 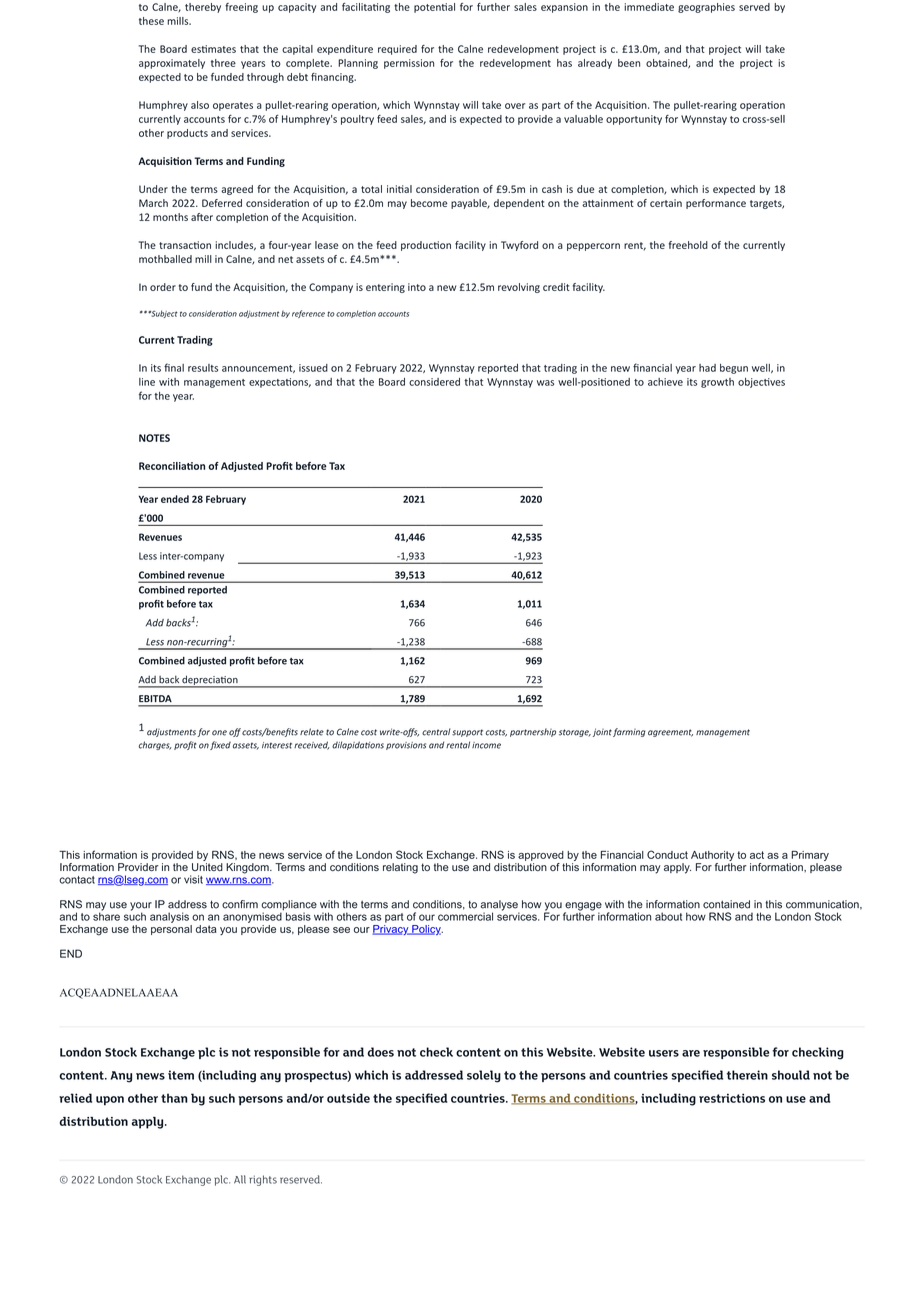 What do you see at coordinates (484, 1076) in the screenshot?
I see `solely` at bounding box center [484, 1076].
